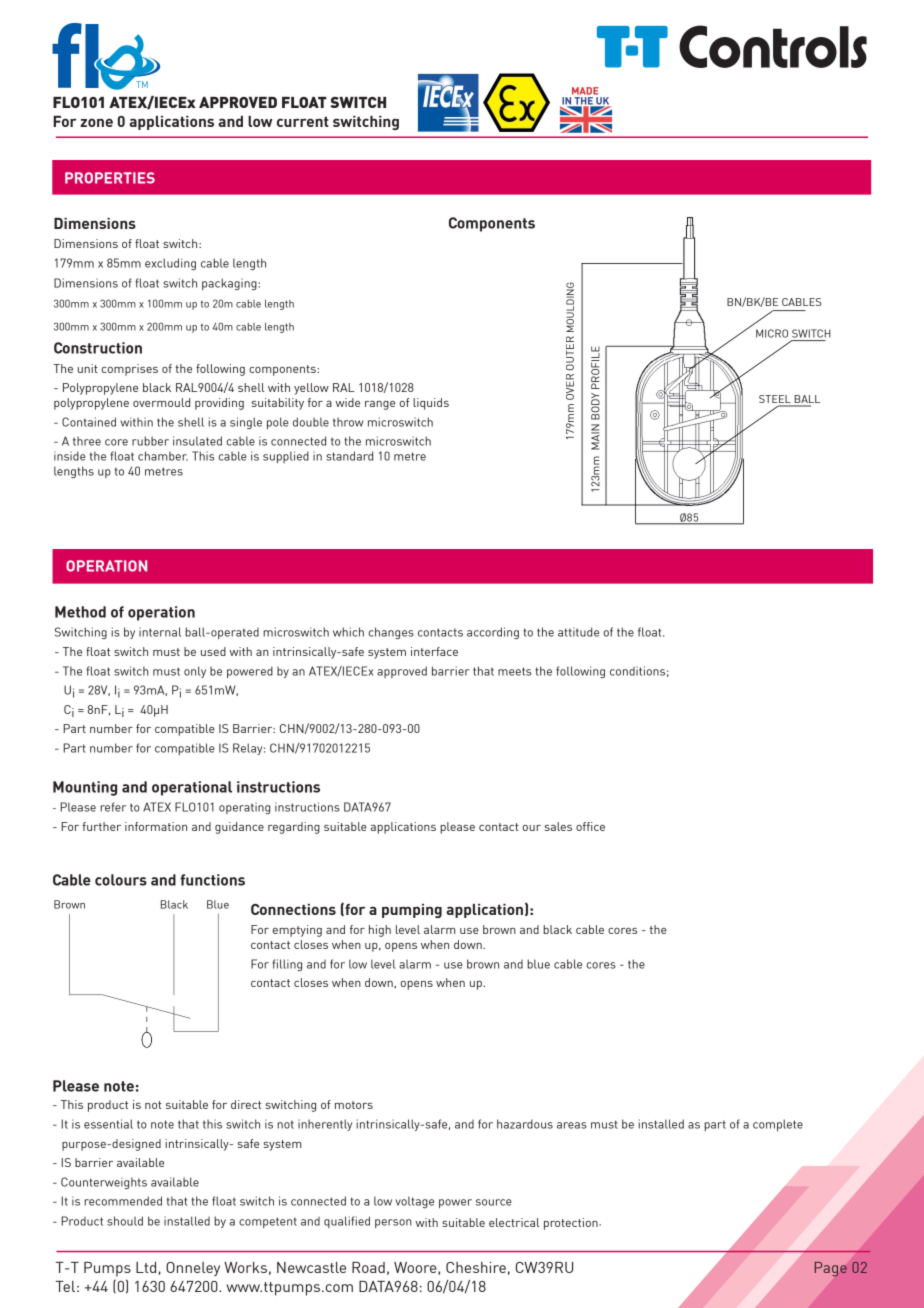 The height and width of the page is (1308, 924). What do you see at coordinates (110, 178) in the page?
I see `PROPERTIES` at bounding box center [110, 178].
